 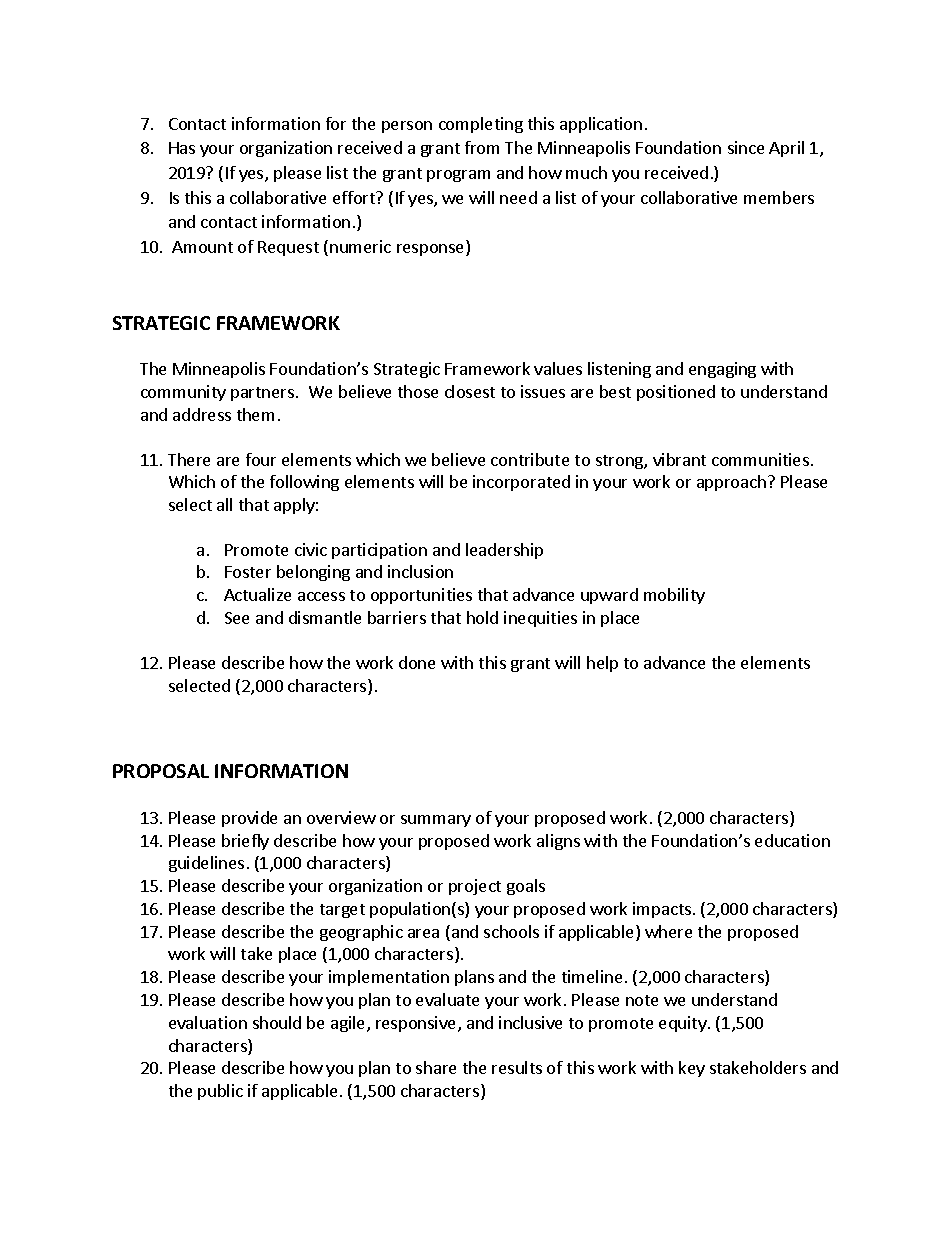 I want to click on opportunities, so click(x=421, y=596).
